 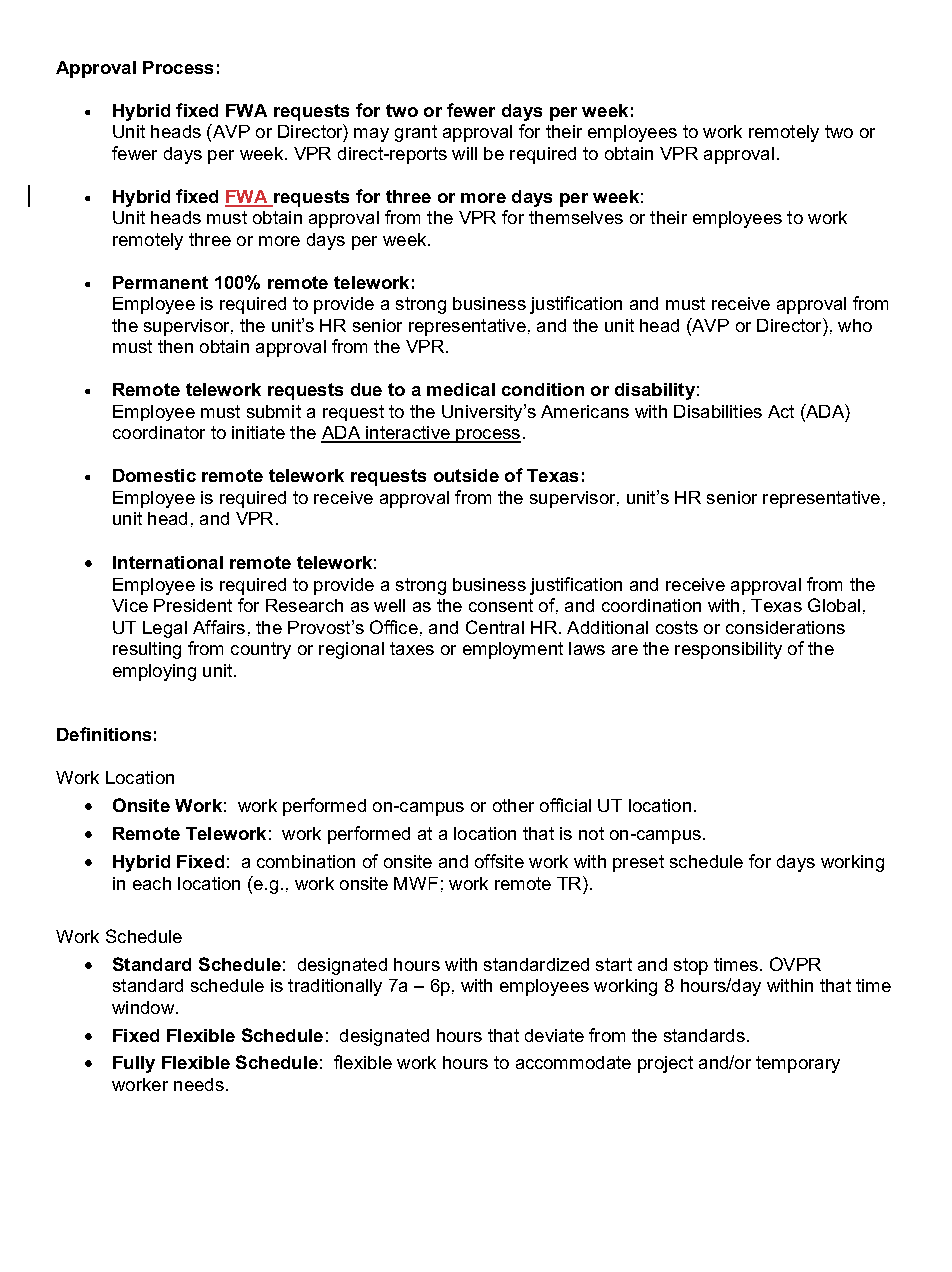 I want to click on preset, so click(x=638, y=863).
